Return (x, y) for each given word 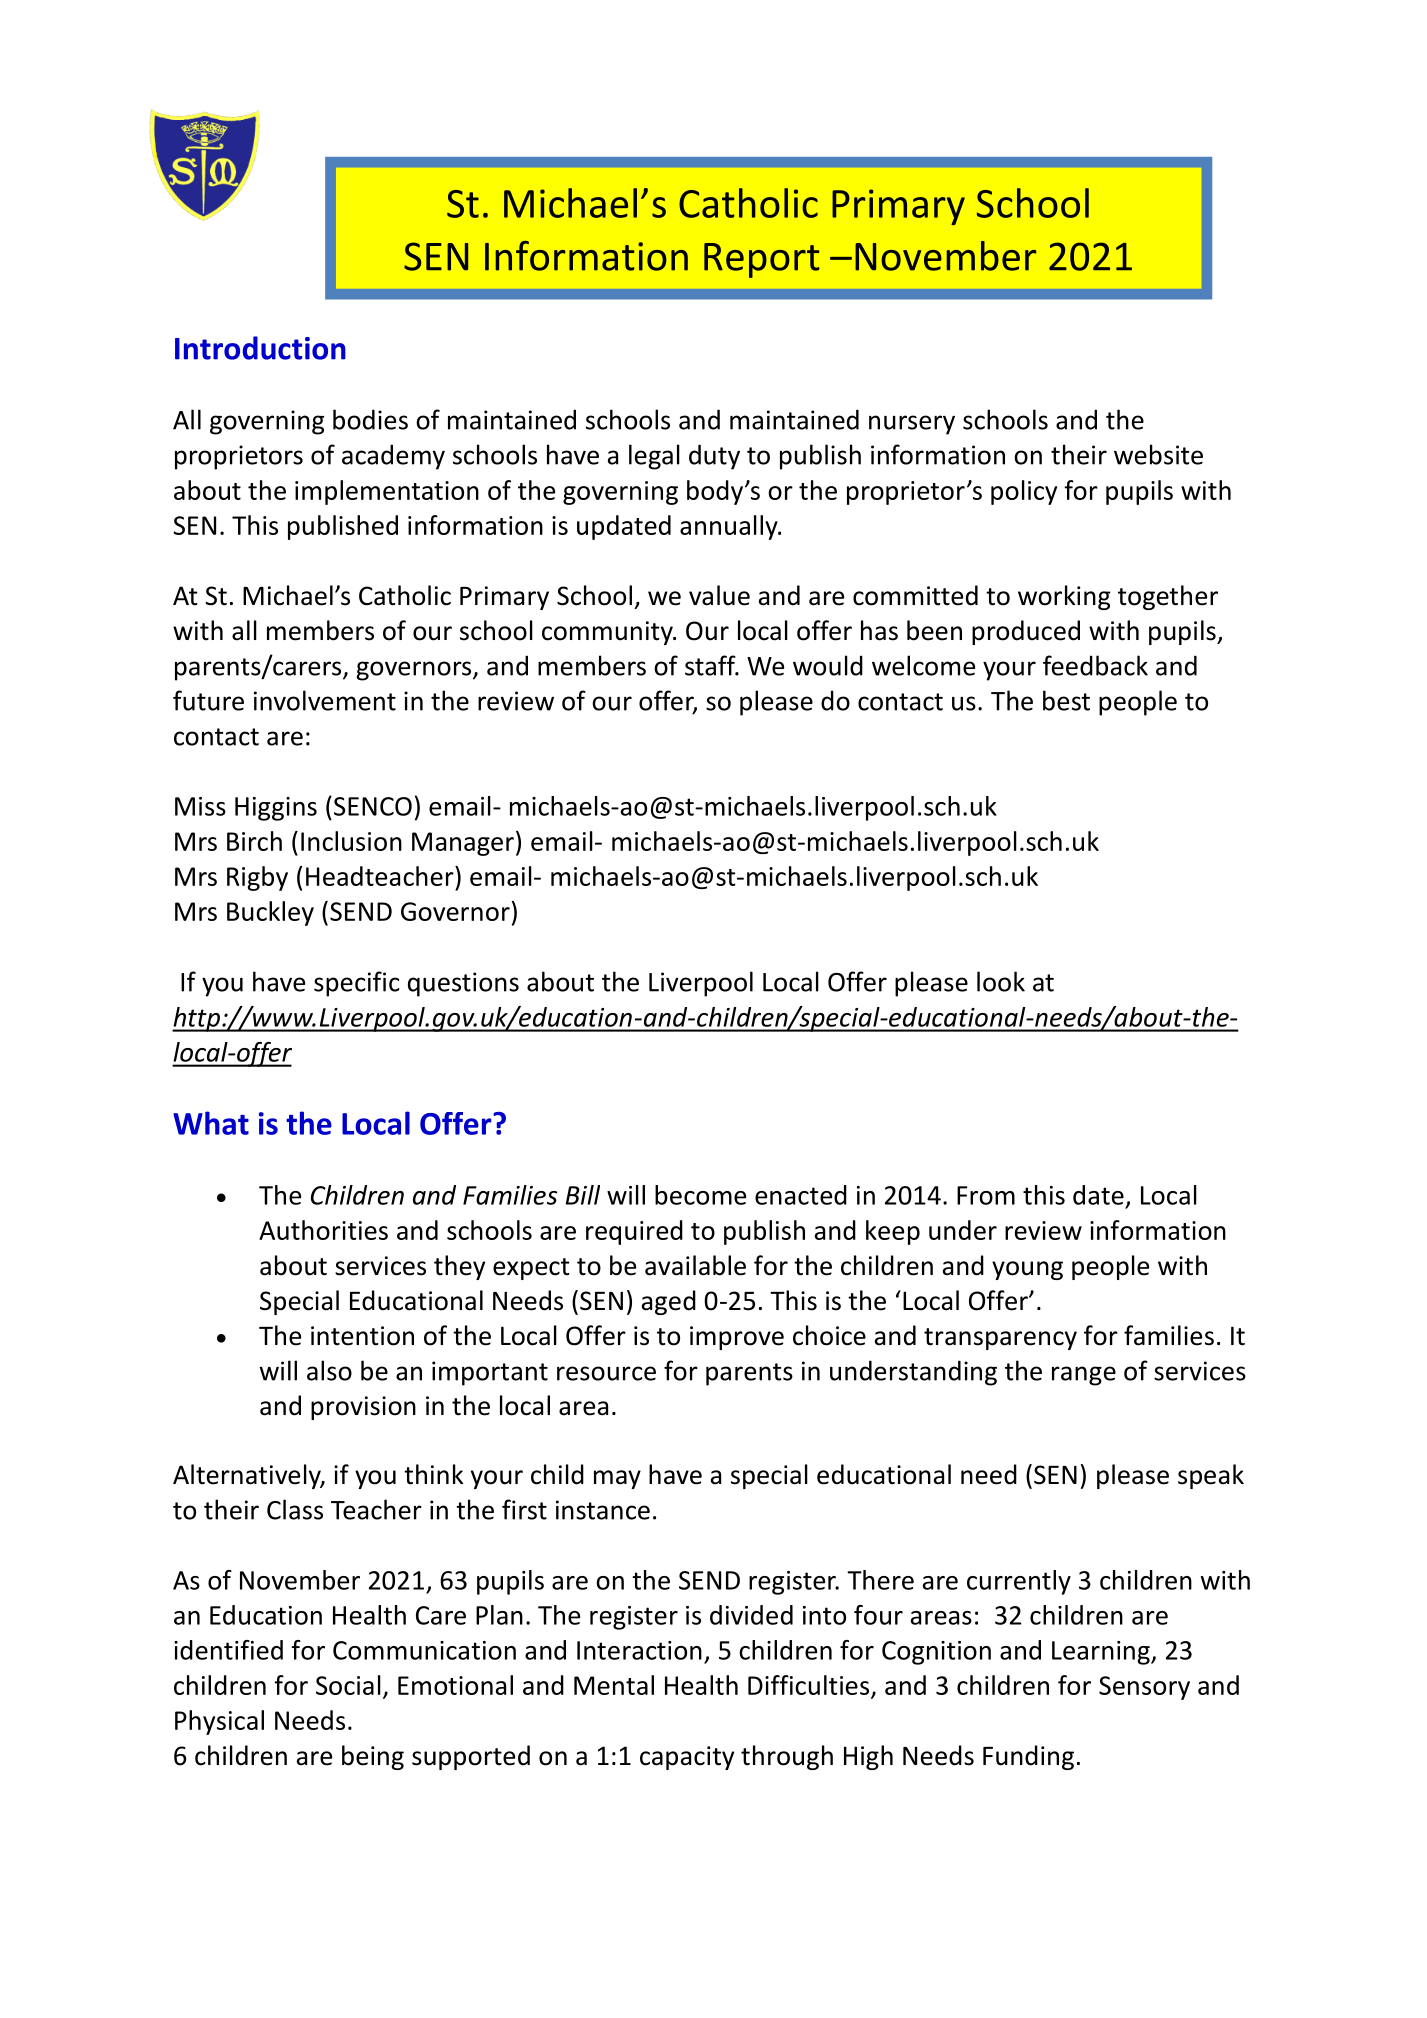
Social (348, 1685)
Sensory (1144, 1688)
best (1066, 700)
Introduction (260, 348)
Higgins (276, 809)
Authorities (323, 1230)
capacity (687, 1758)
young (1027, 1270)
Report (762, 260)
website (1158, 454)
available (695, 1265)
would (828, 665)
